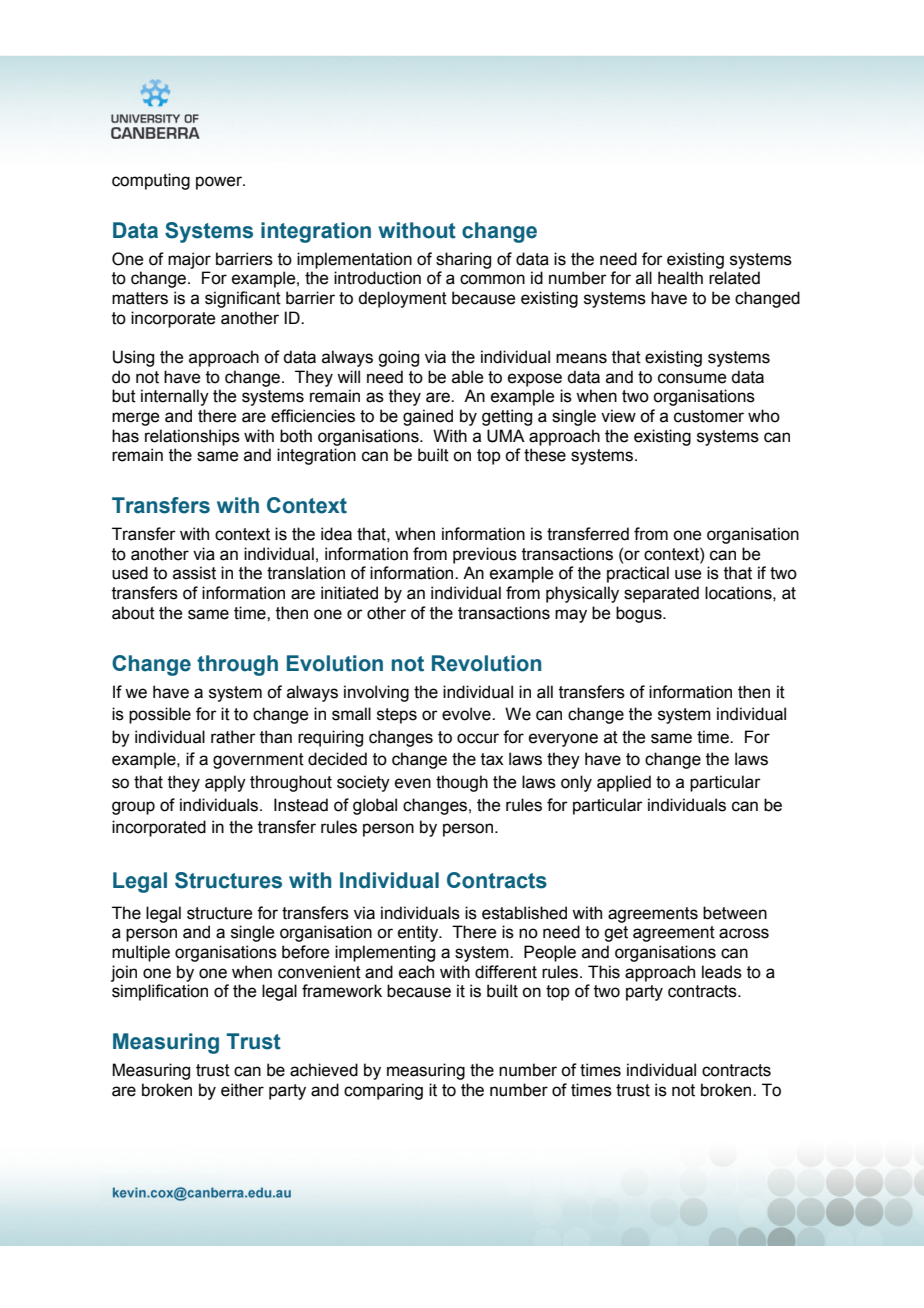  What do you see at coordinates (225, 783) in the image?
I see `apply` at bounding box center [225, 783].
